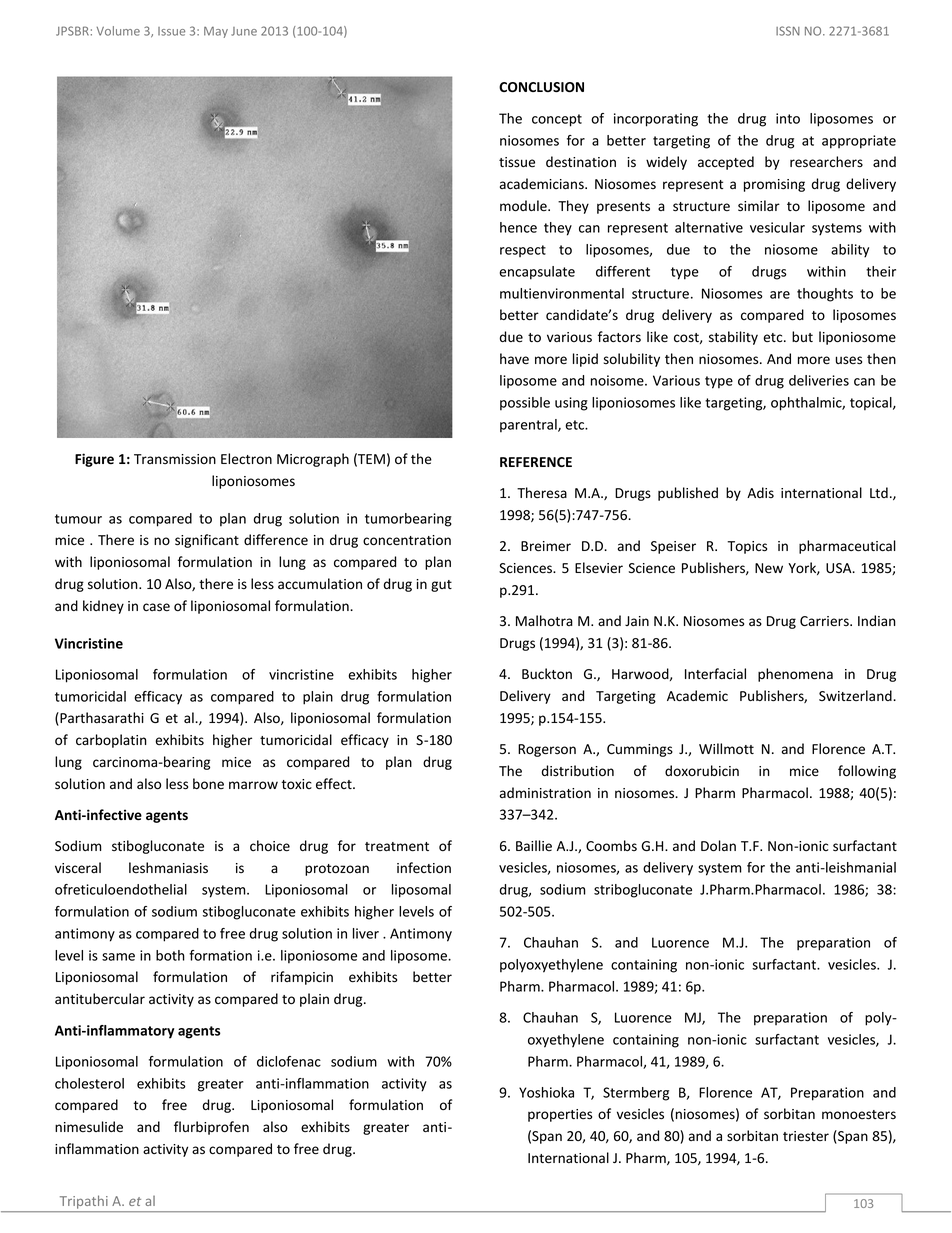 The height and width of the screenshot is (1233, 952). What do you see at coordinates (849, 360) in the screenshot?
I see `uses` at bounding box center [849, 360].
